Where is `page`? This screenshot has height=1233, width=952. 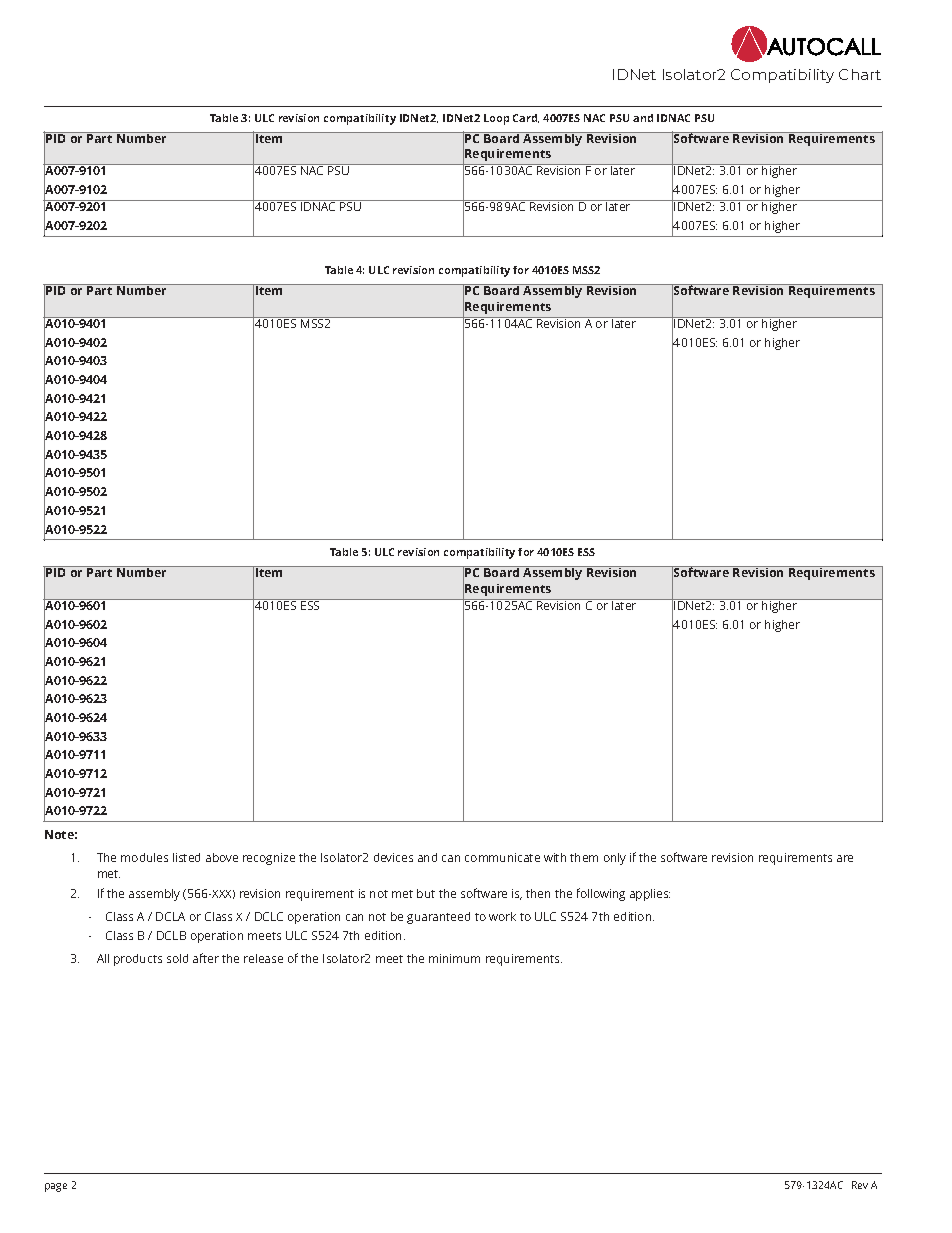 page is located at coordinates (56, 1187).
